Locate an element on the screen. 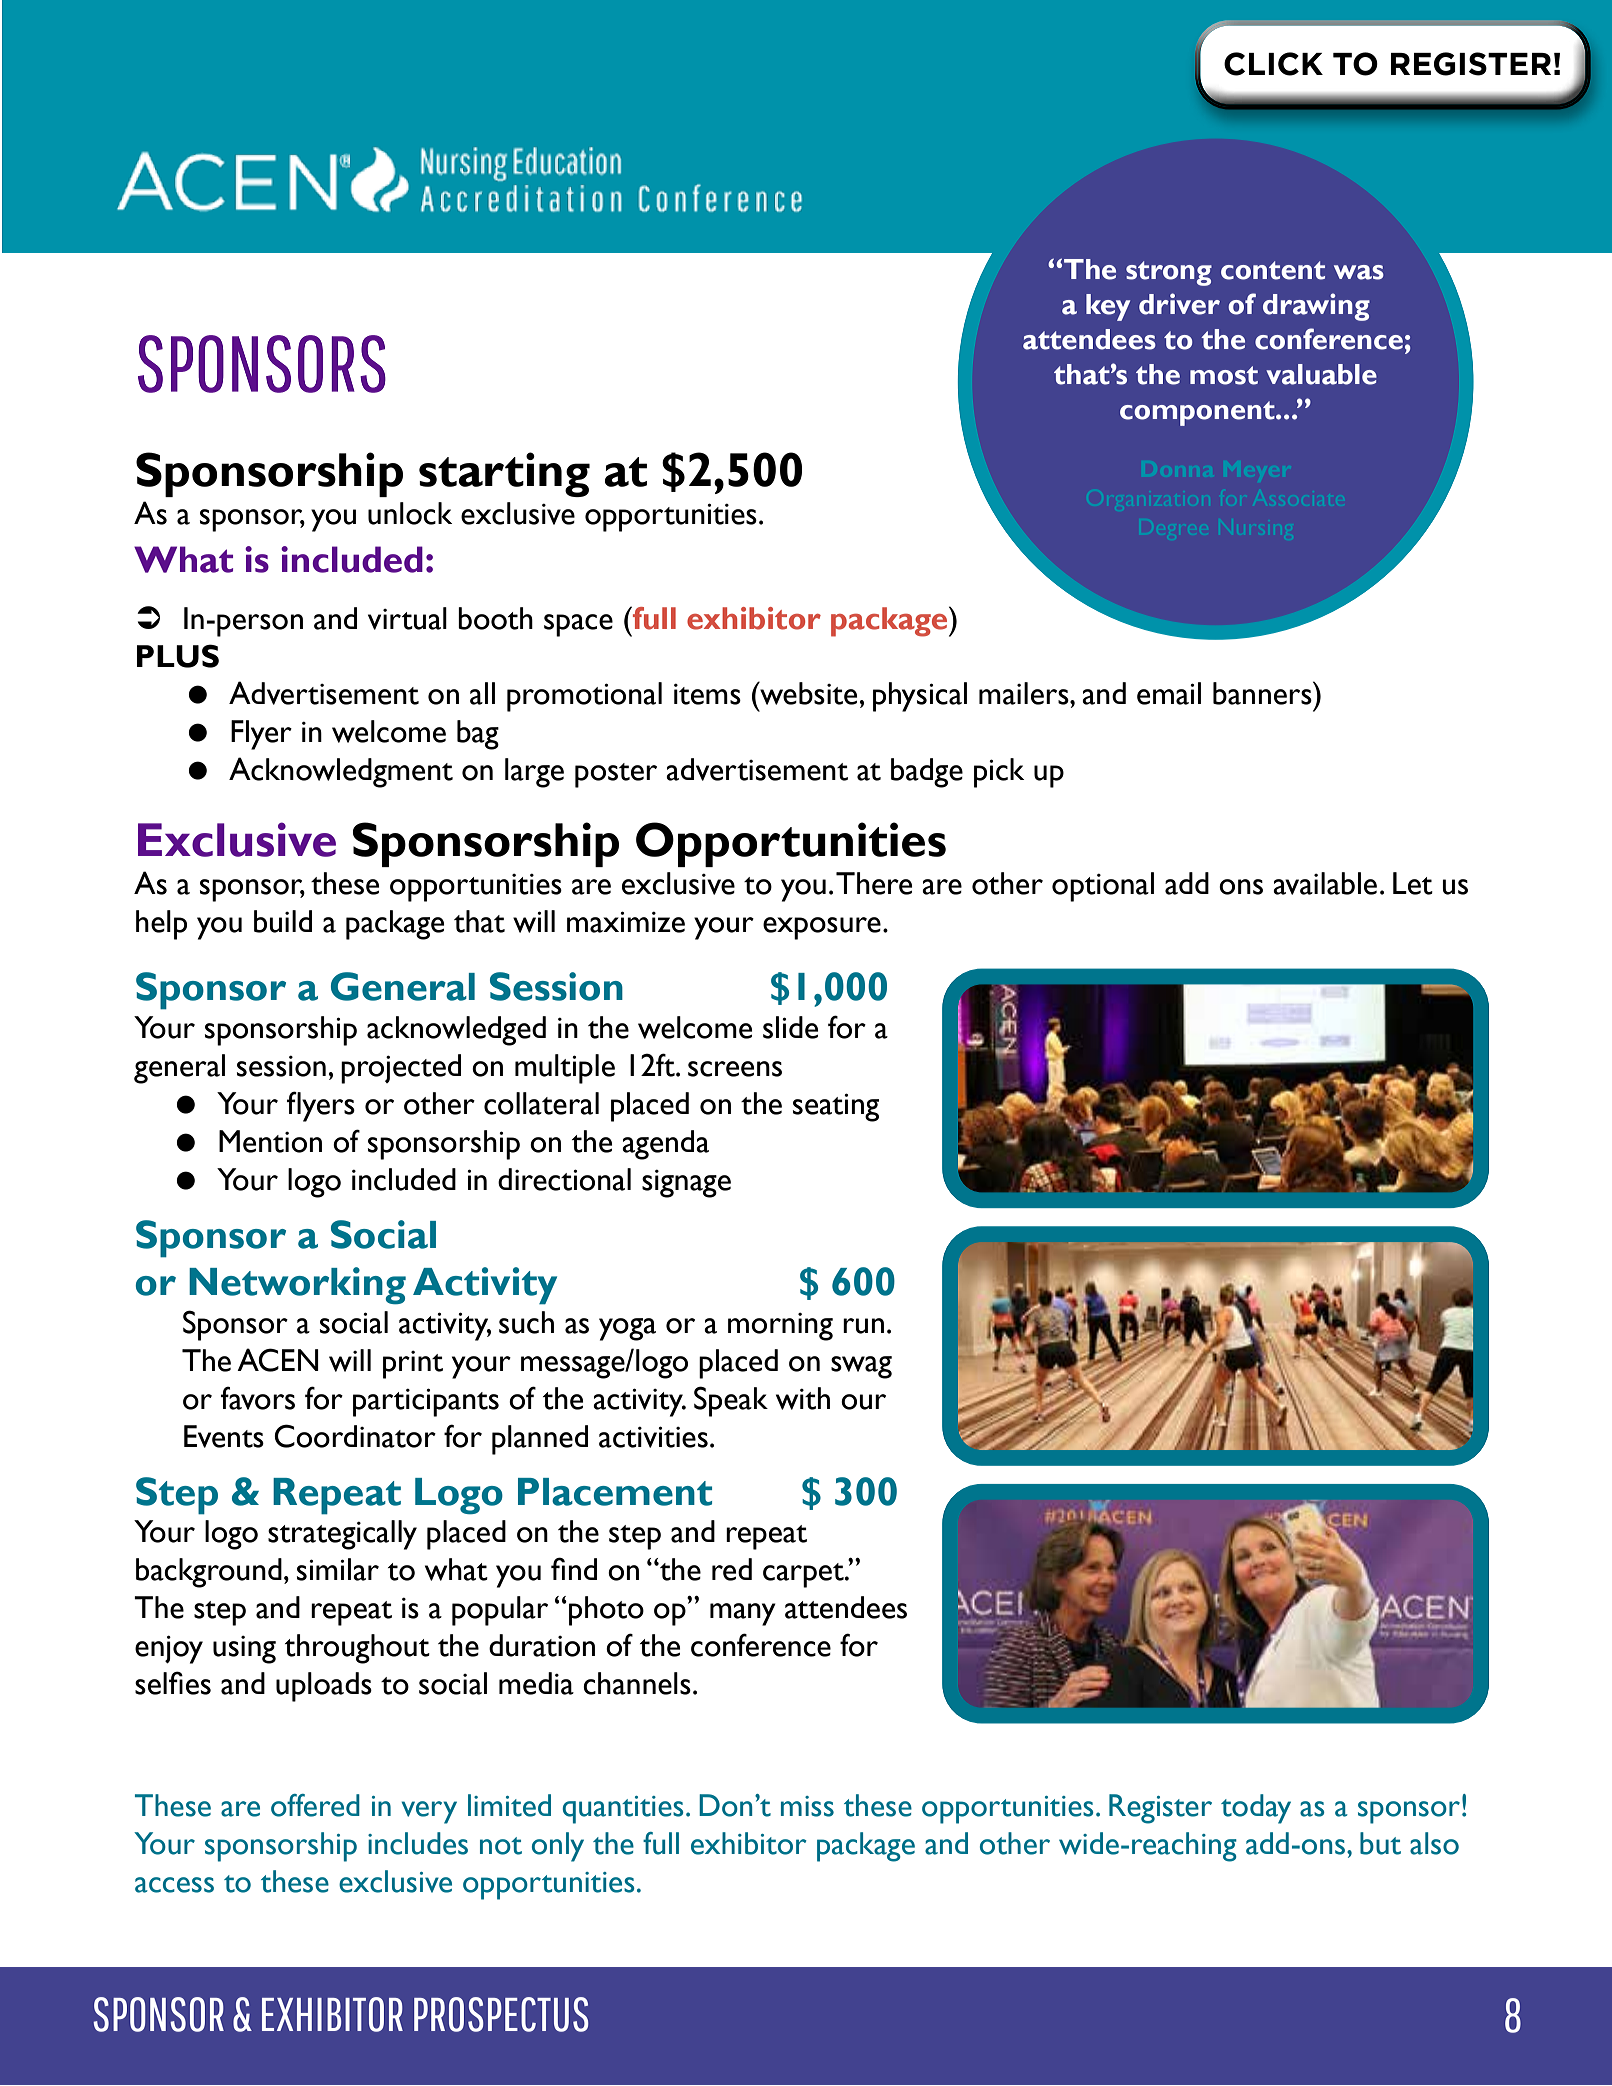 The width and height of the screenshot is (1612, 2086). available is located at coordinates (1325, 883).
